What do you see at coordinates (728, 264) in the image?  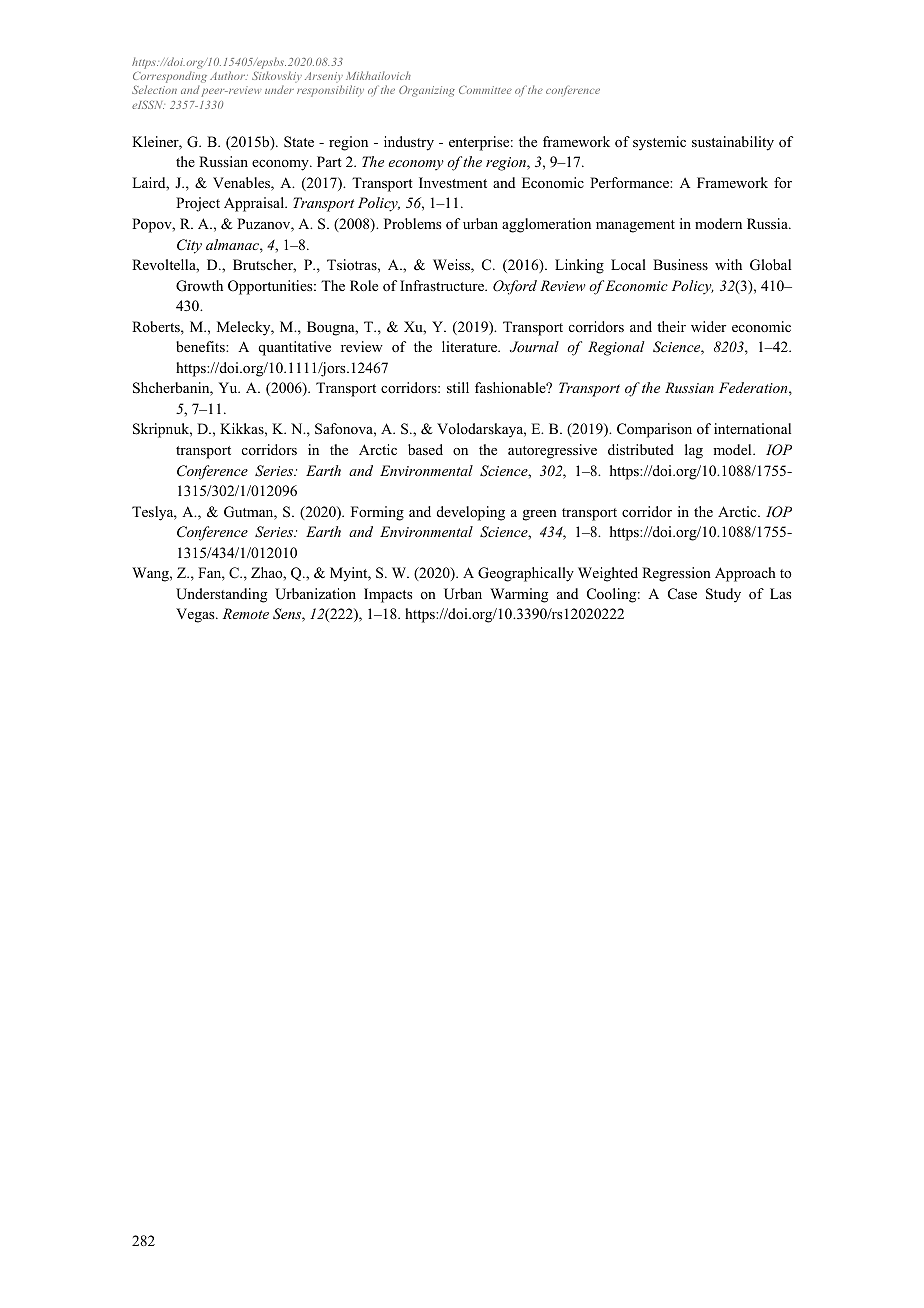 I see `with` at bounding box center [728, 264].
